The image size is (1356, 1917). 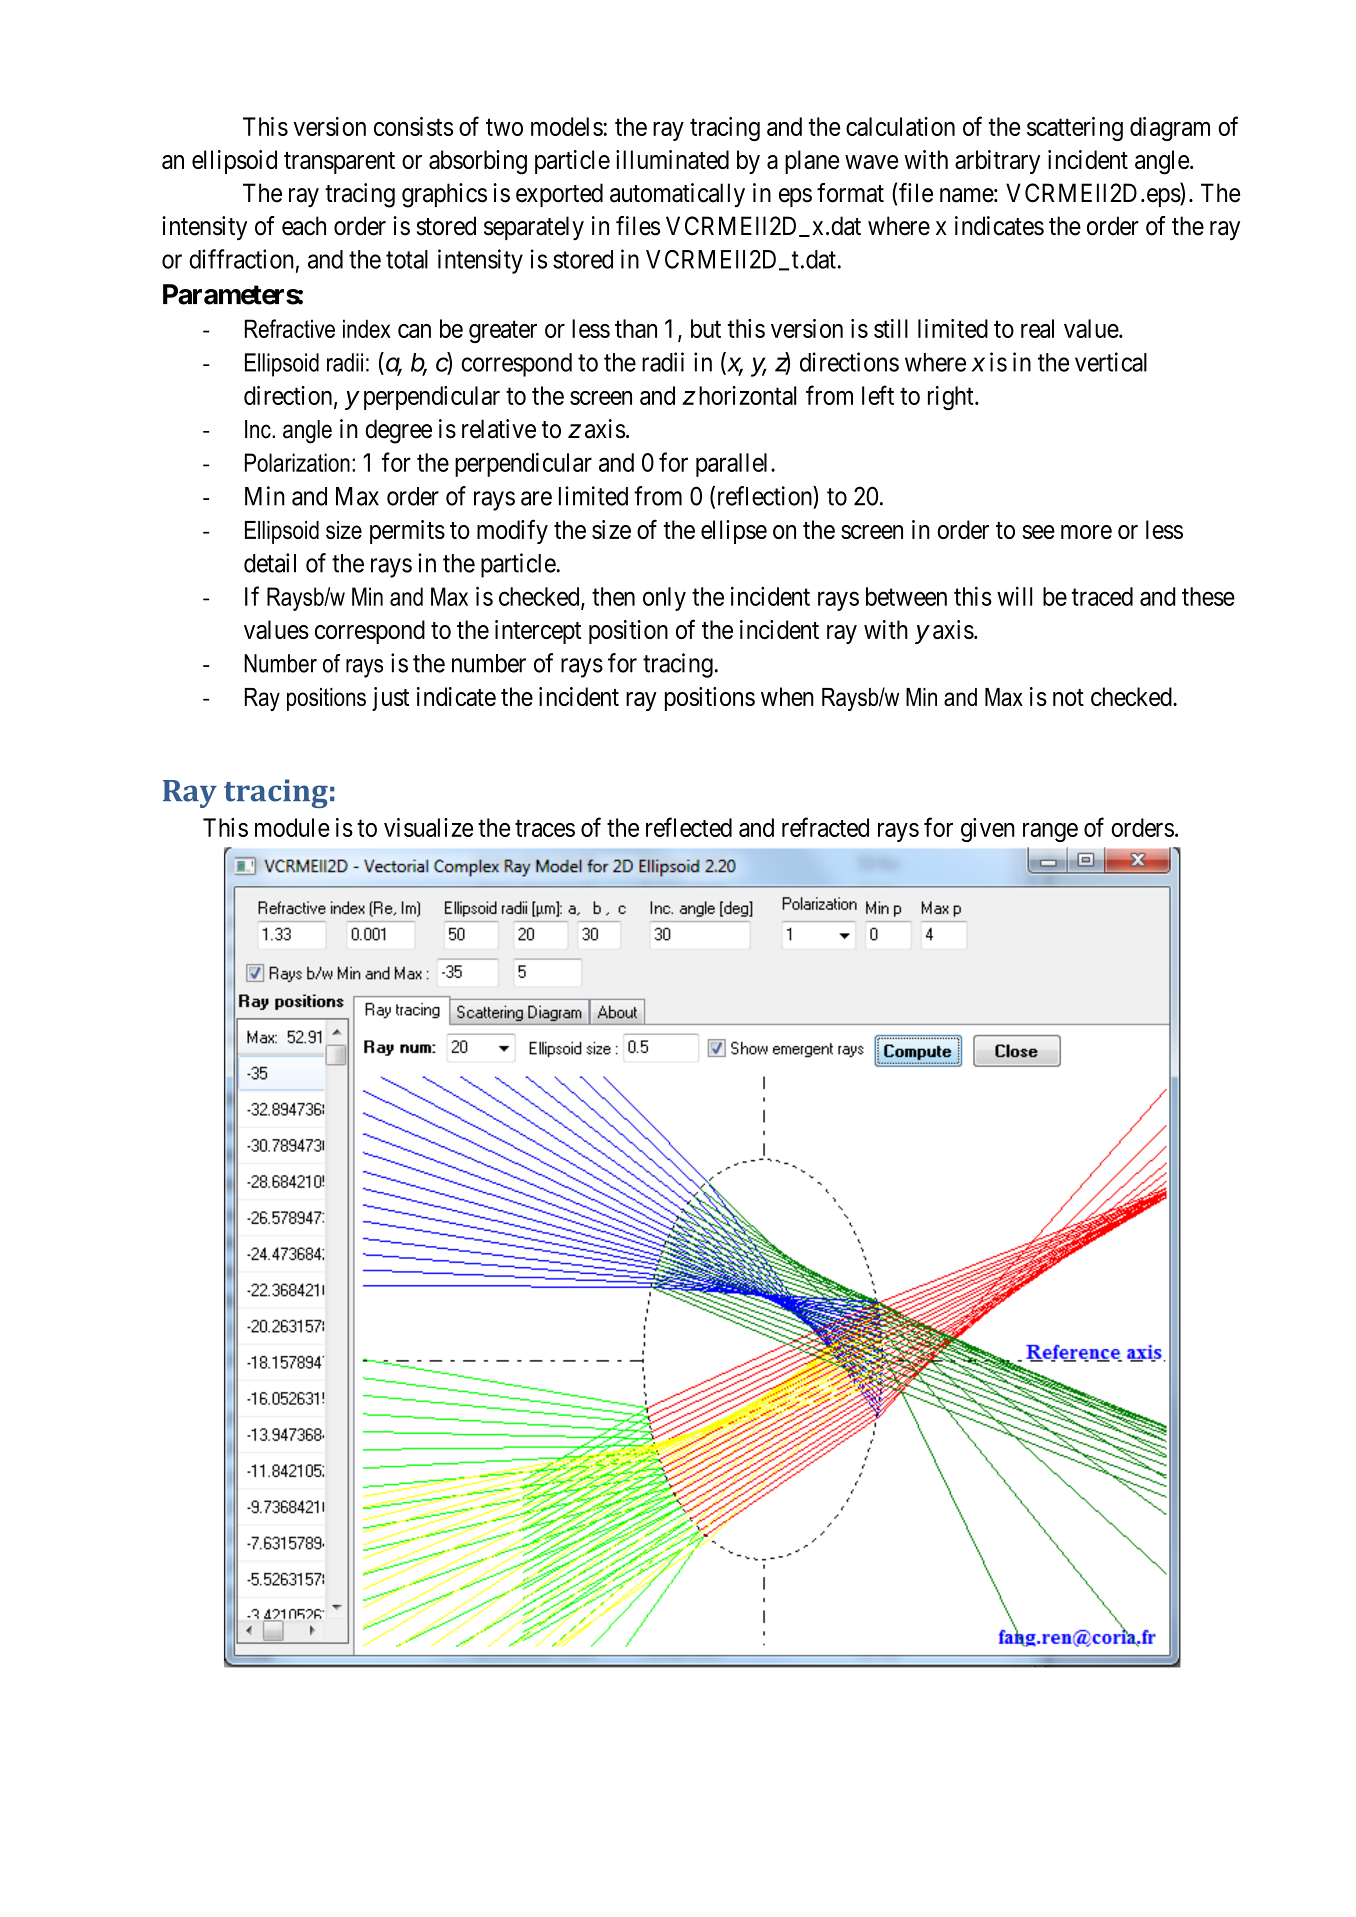 I want to click on scattering, so click(x=1075, y=129).
